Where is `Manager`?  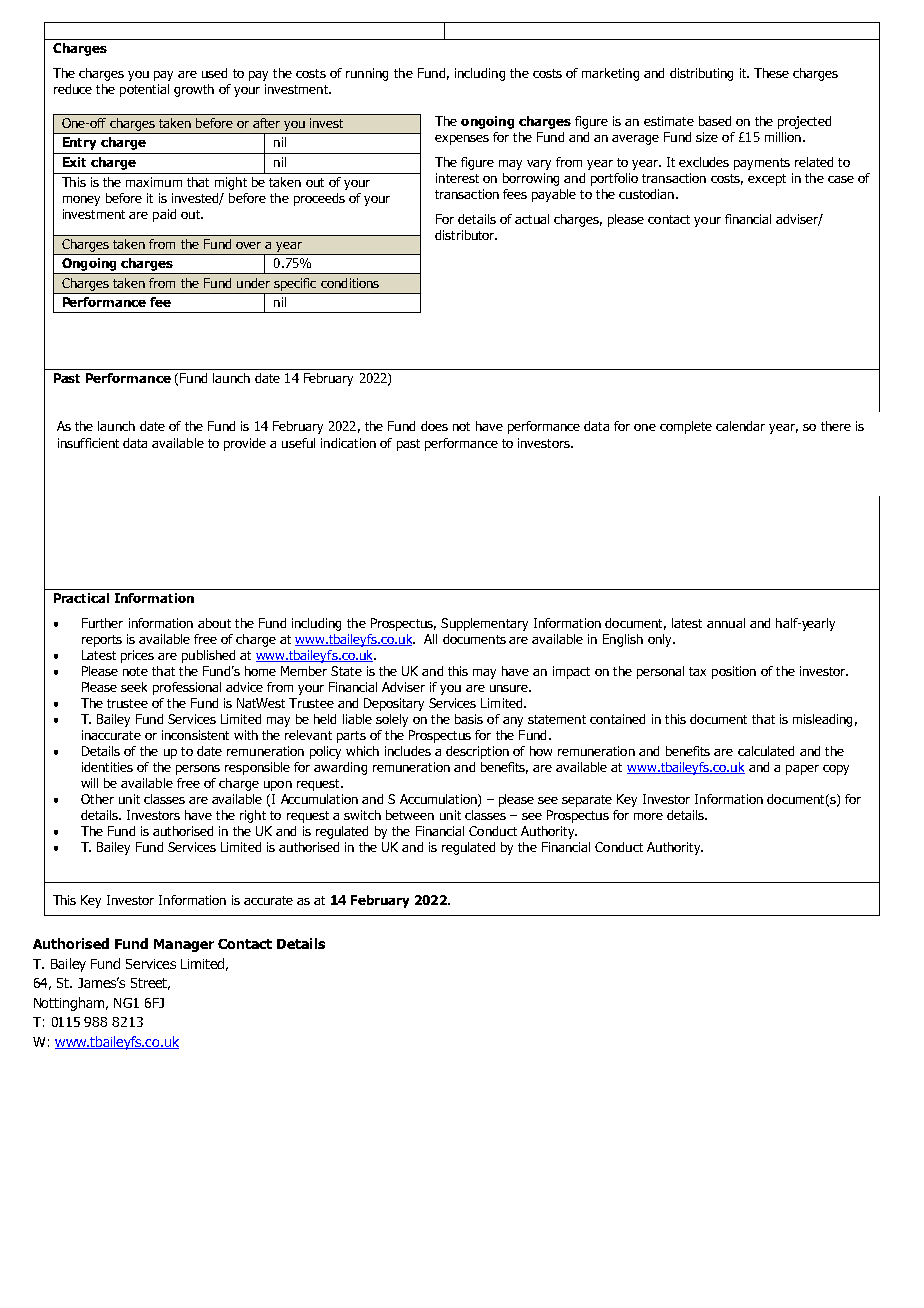 Manager is located at coordinates (184, 945).
